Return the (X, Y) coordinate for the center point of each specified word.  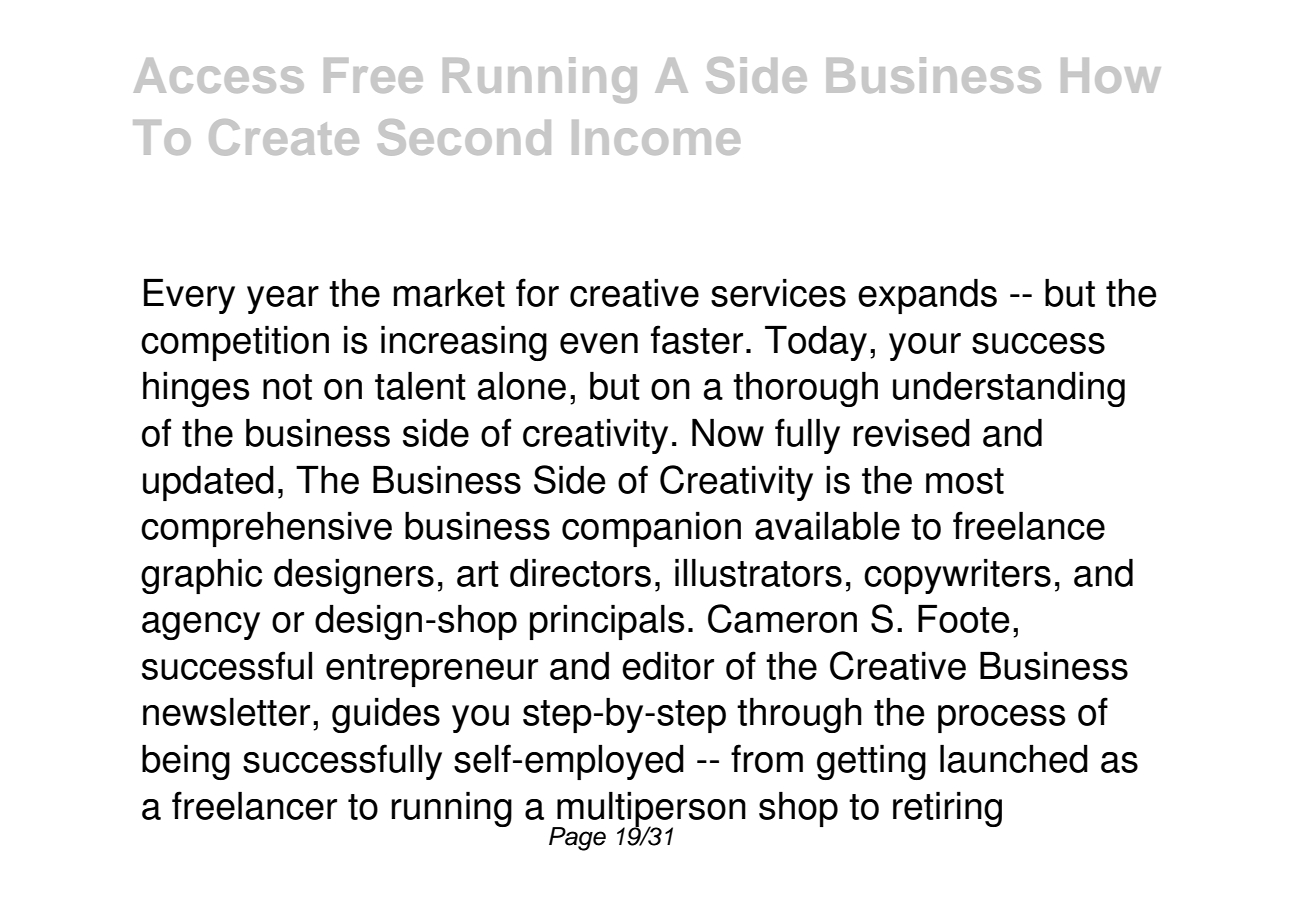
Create (284, 137)
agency (201, 626)
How (1111, 75)
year (283, 300)
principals (607, 622)
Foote (964, 619)
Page (577, 839)
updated (208, 483)
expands (927, 296)
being (186, 762)
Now (728, 433)
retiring (947, 809)
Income (656, 137)
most (965, 481)
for (537, 292)
